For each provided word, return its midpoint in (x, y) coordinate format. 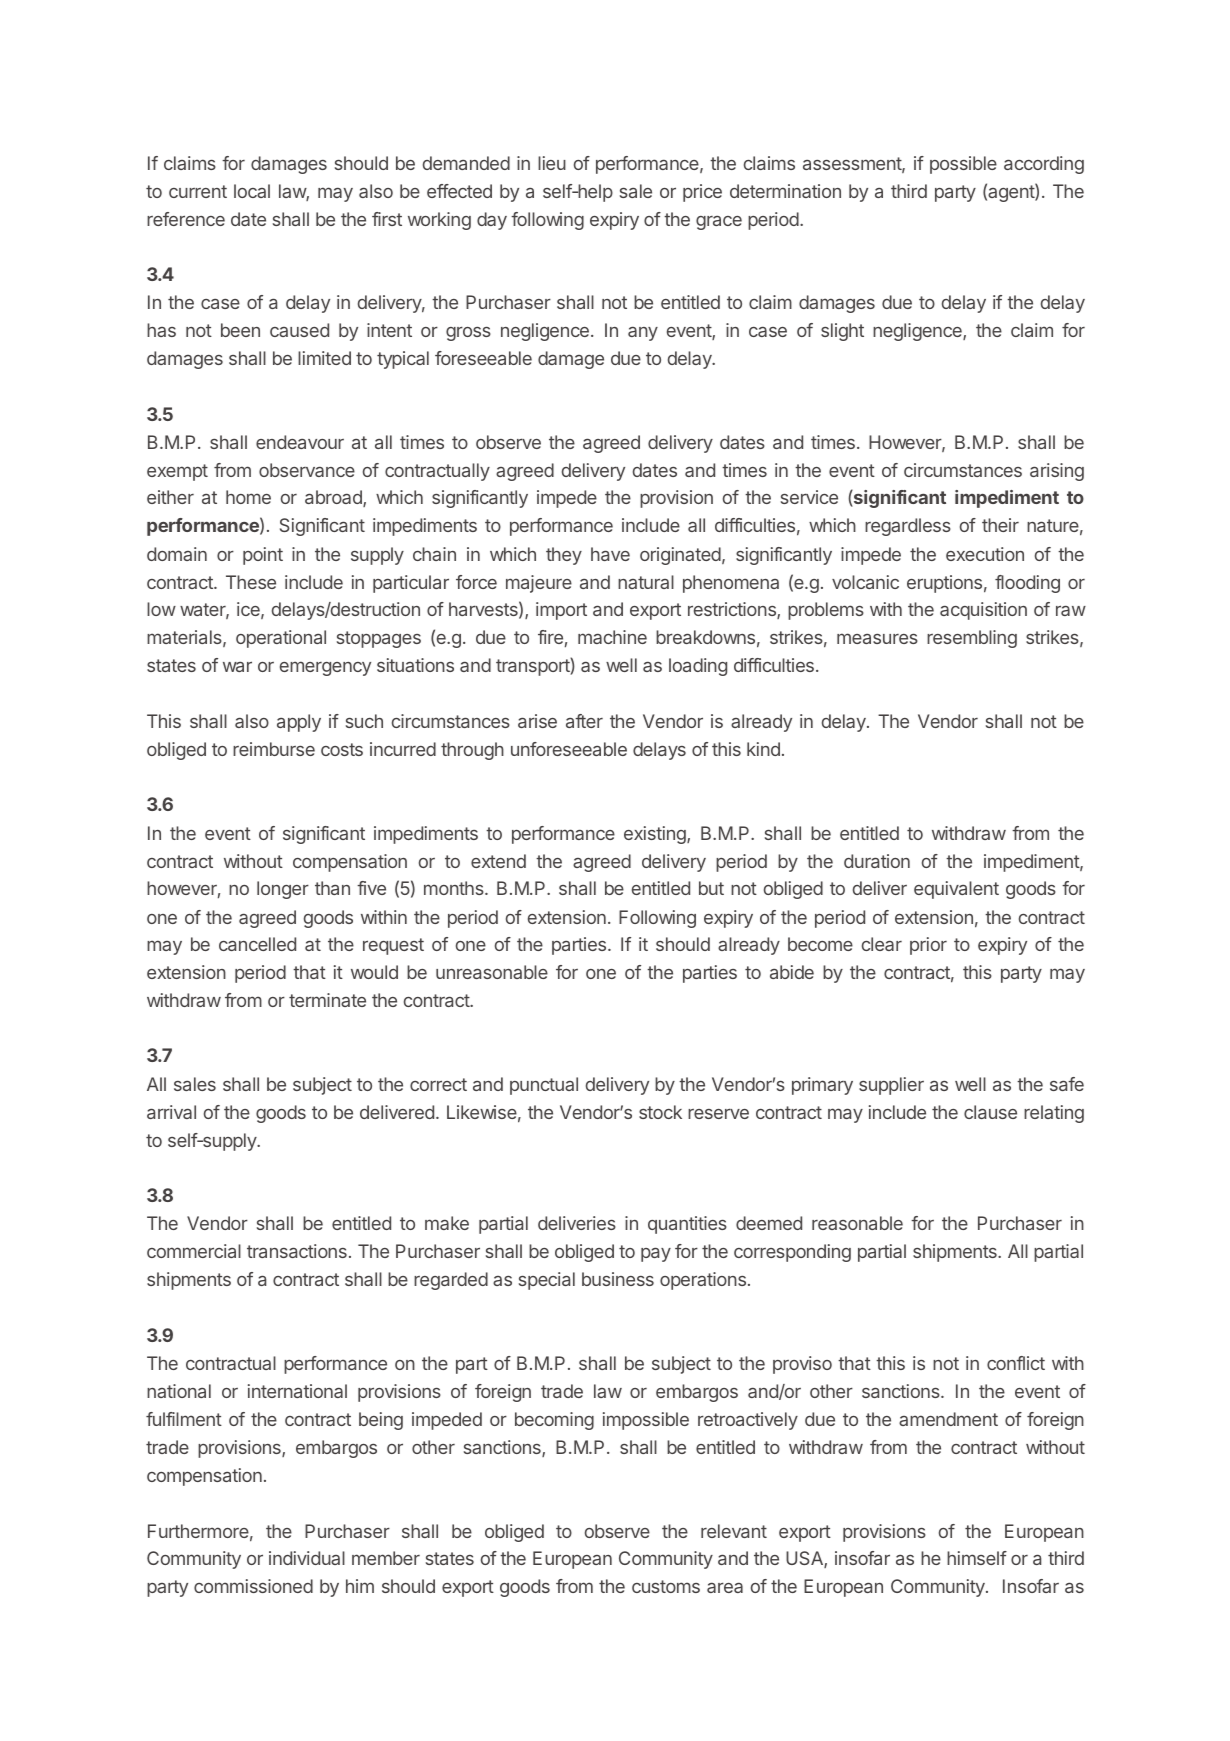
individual (307, 1558)
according (1044, 165)
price (702, 193)
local (252, 191)
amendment (948, 1419)
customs (666, 1586)
